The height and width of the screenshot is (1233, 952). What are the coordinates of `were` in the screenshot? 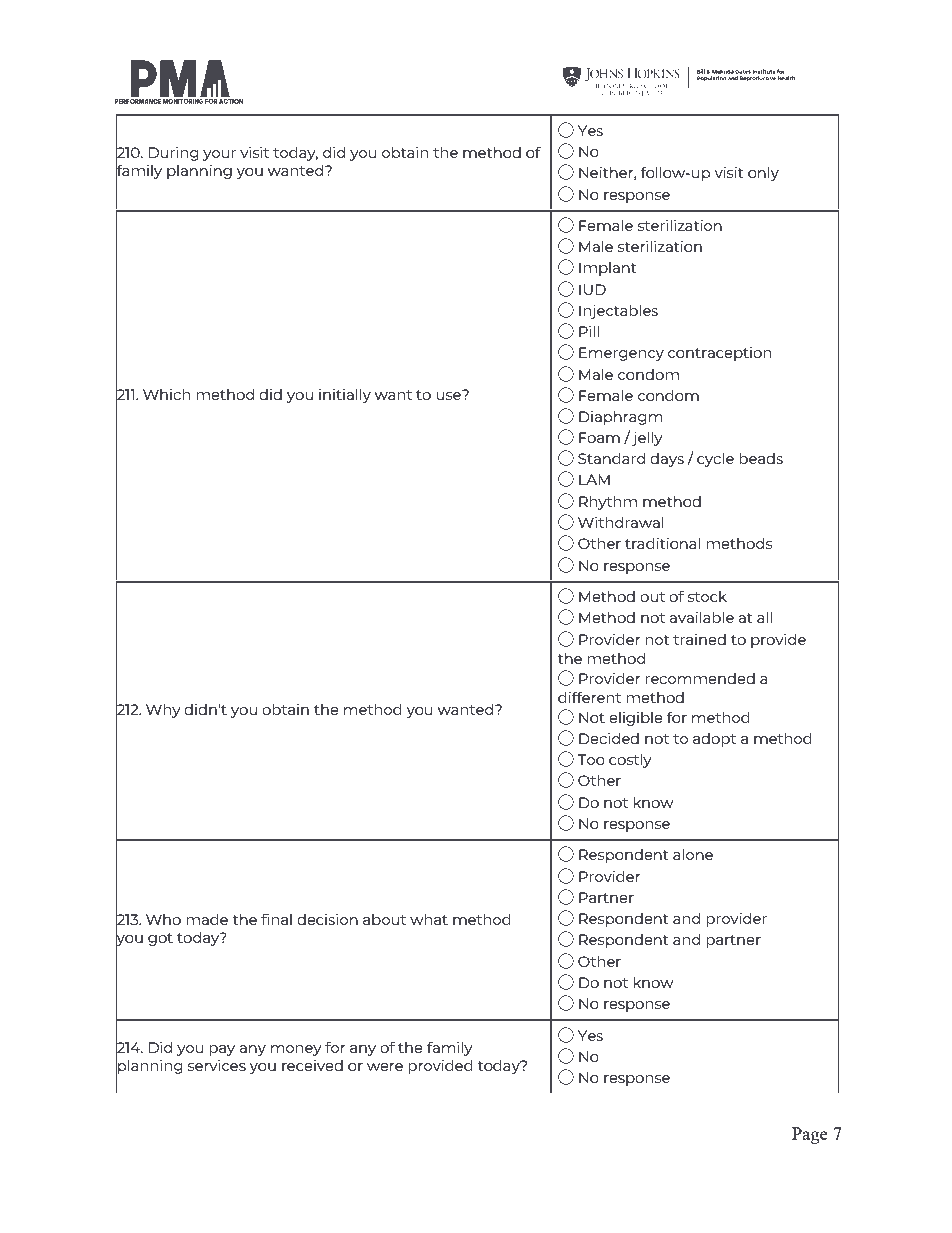 It's located at (385, 1067).
